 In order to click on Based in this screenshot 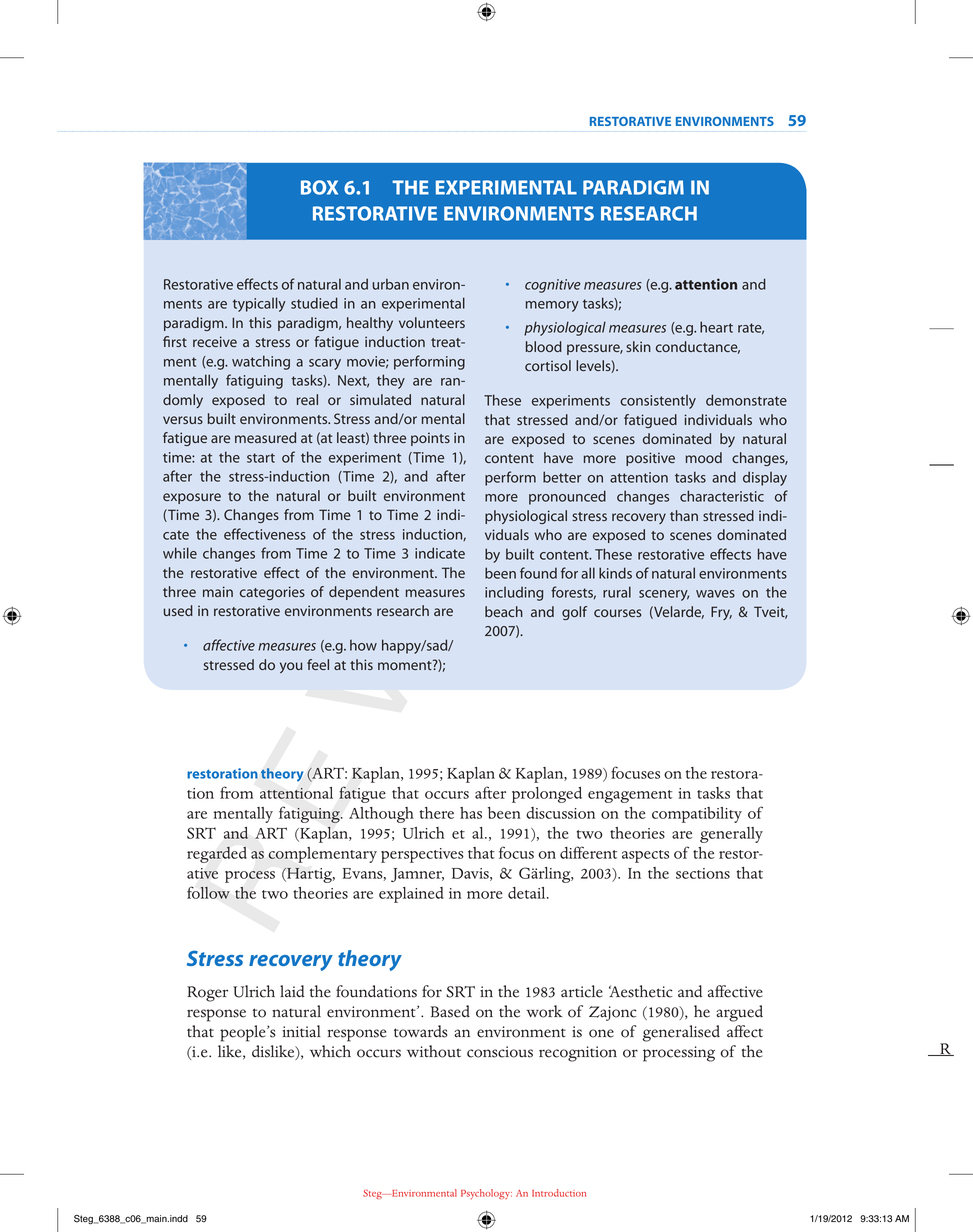, I will do `click(450, 1011)`.
